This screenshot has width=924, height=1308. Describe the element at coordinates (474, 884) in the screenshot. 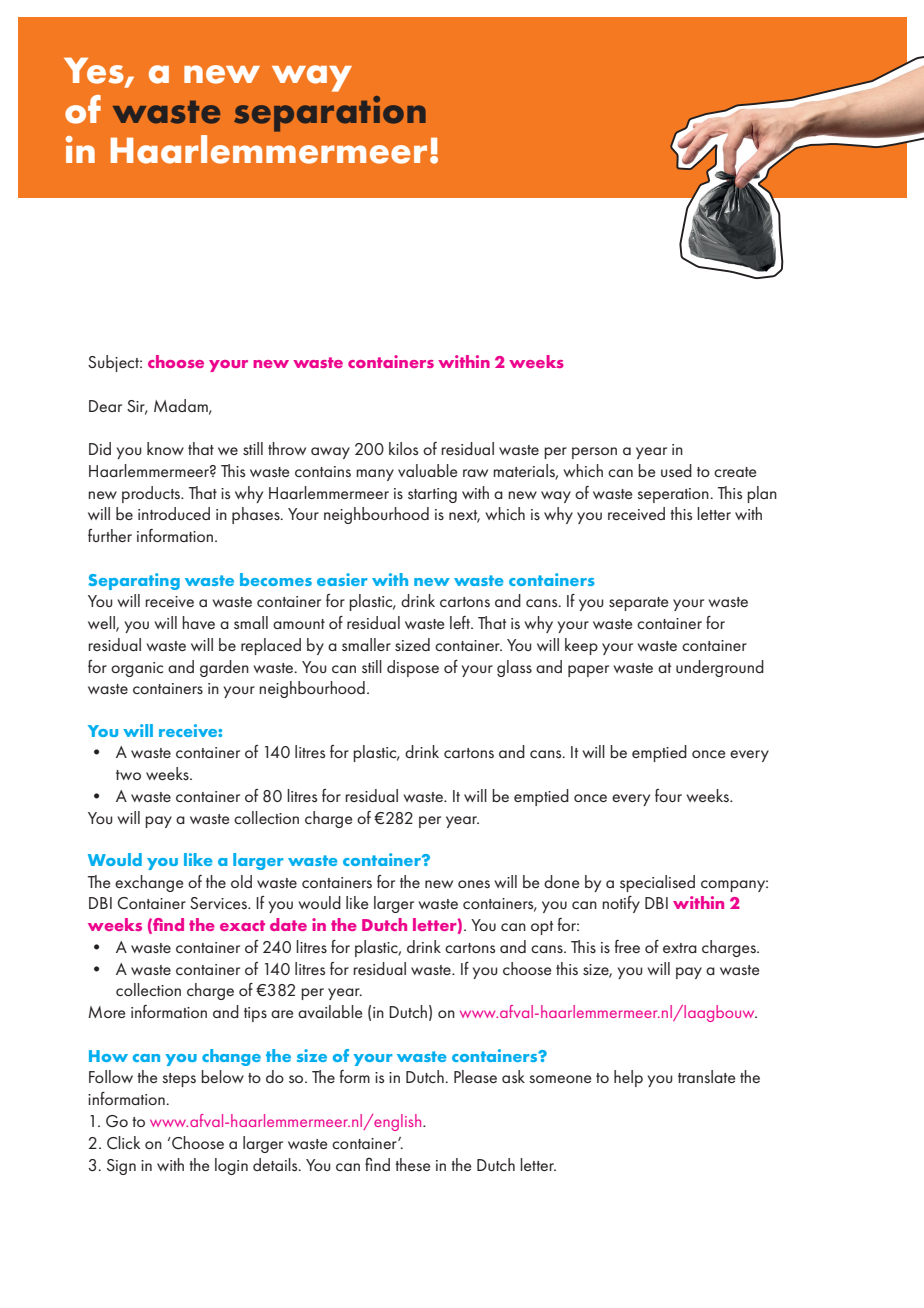

I see `ones` at that location.
